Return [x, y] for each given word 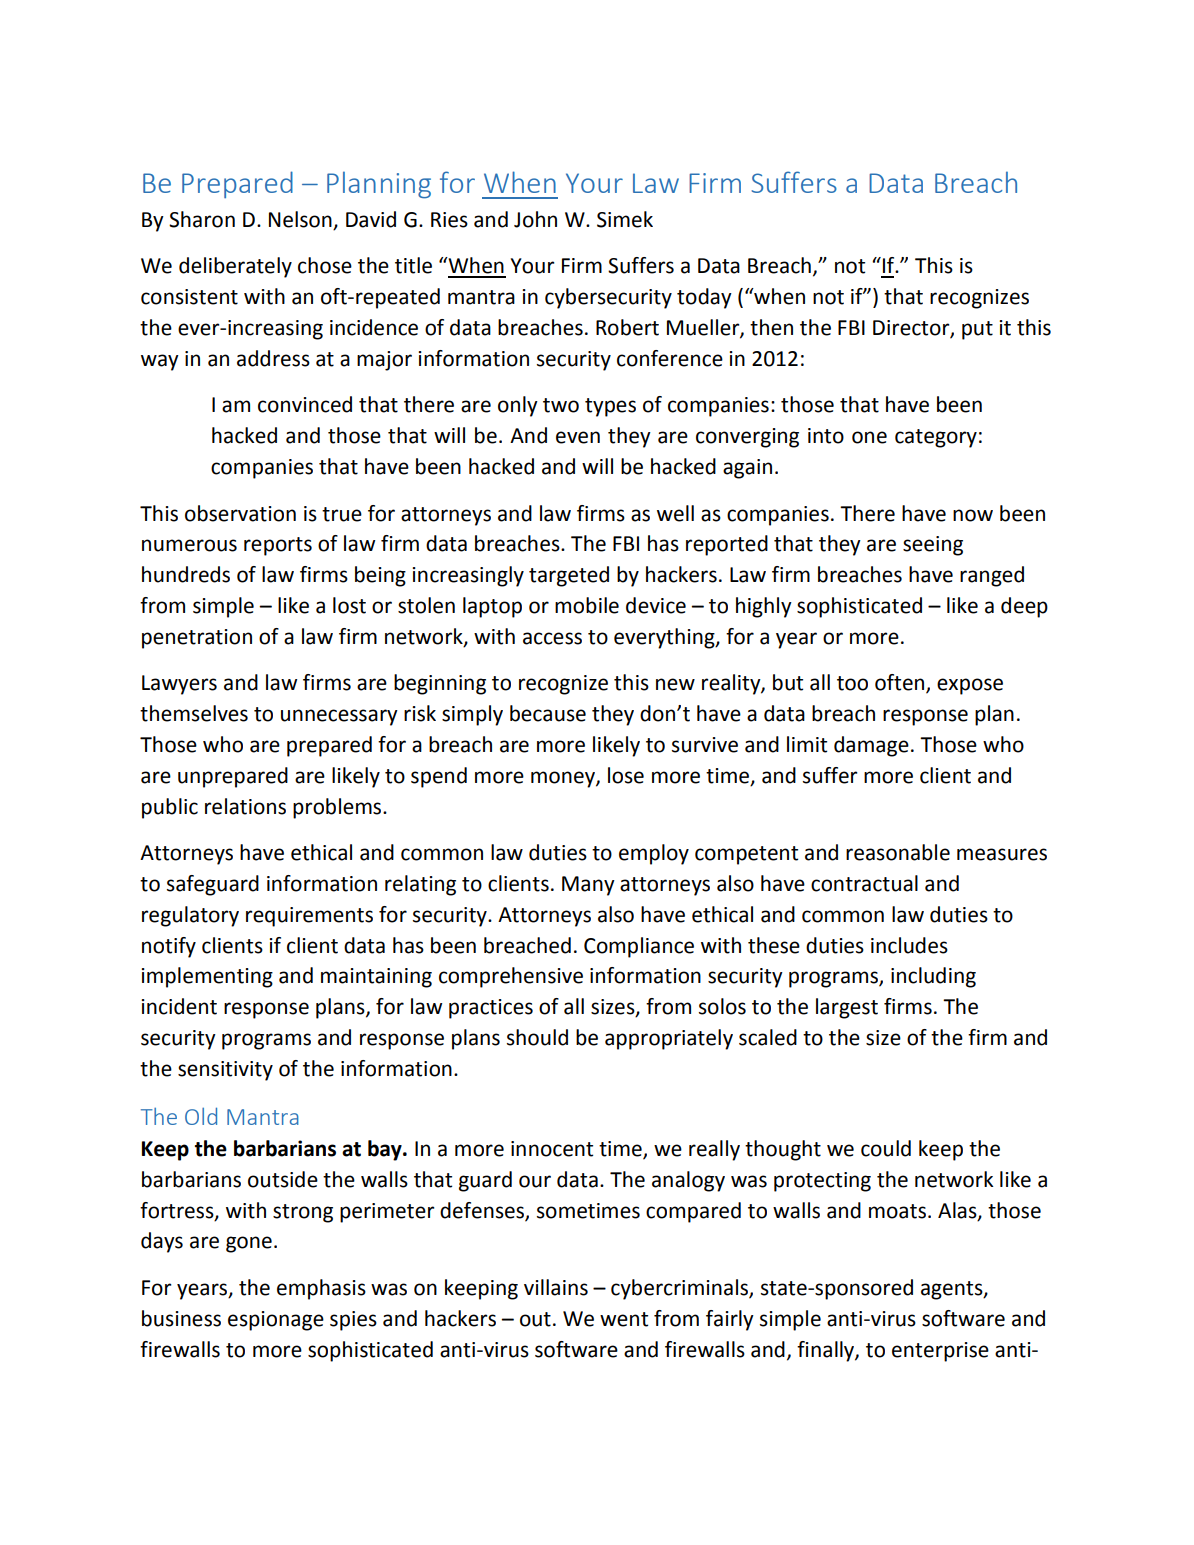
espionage [276, 1321]
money [564, 779]
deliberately [235, 267]
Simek [625, 219]
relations [245, 806]
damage [871, 746]
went [624, 1319]
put [977, 330]
